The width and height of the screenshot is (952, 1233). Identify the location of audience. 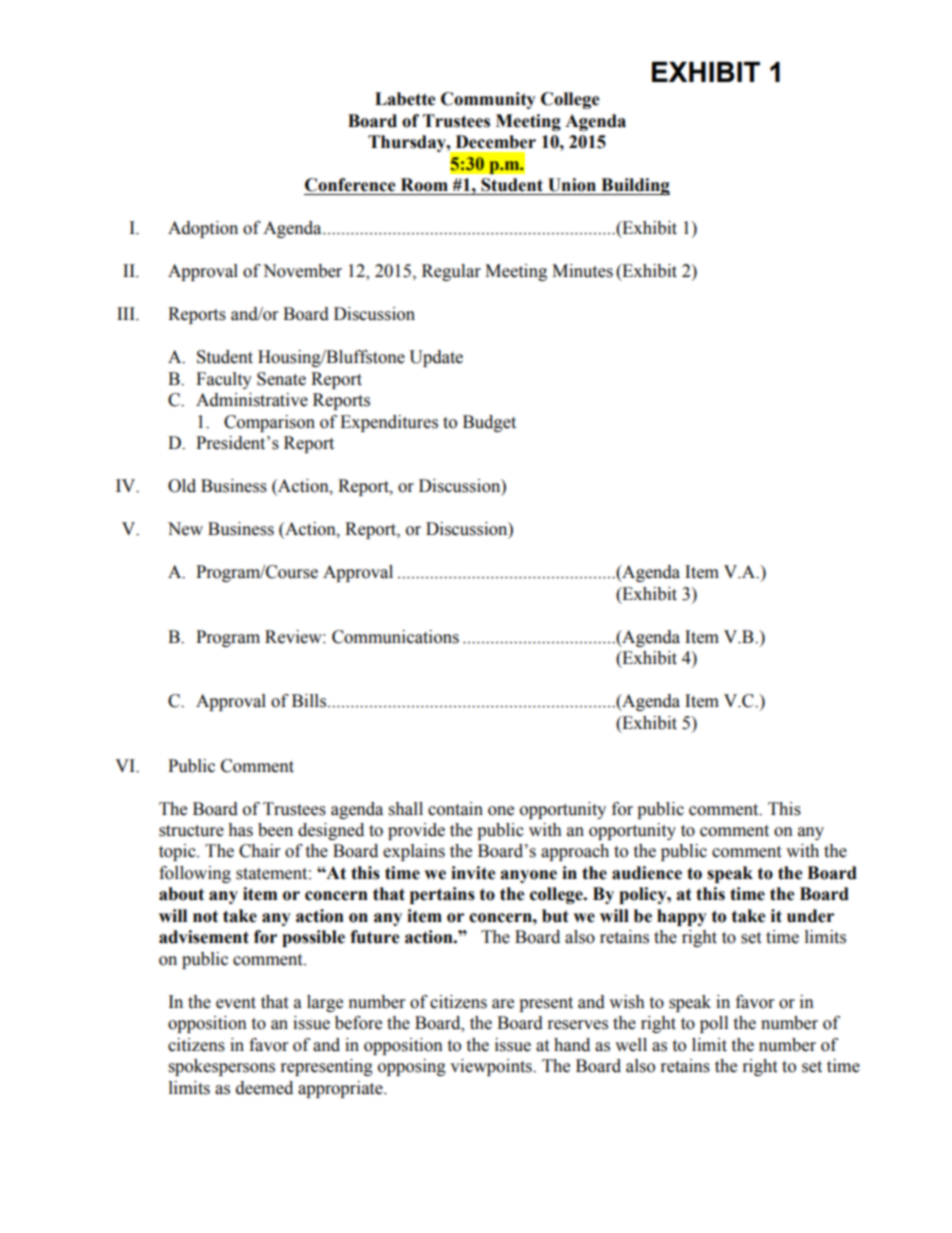
(647, 873).
